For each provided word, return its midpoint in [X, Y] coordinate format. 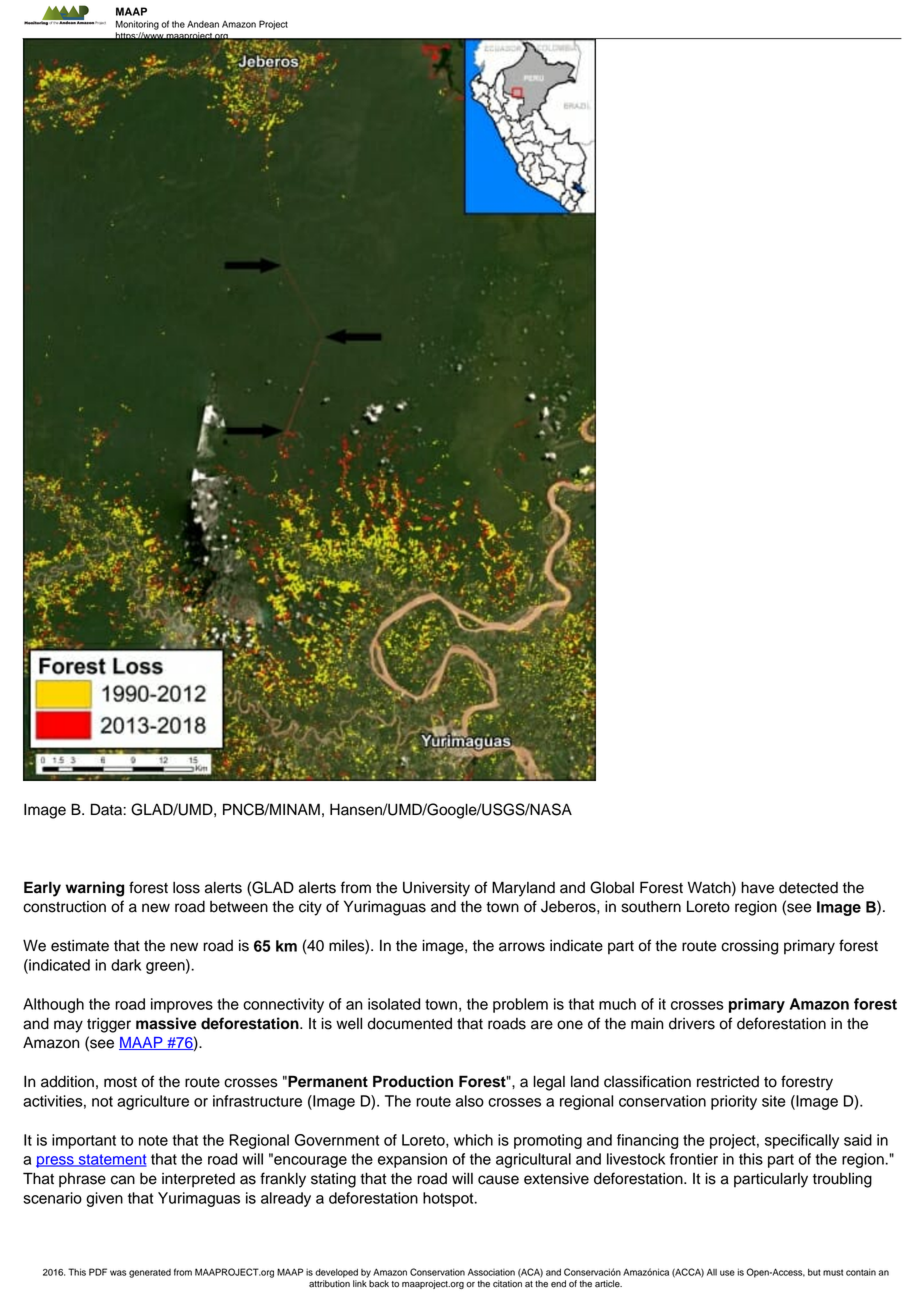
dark [126, 965]
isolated [394, 1004]
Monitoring [137, 25]
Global [612, 887]
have [757, 887]
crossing [749, 947]
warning [95, 889]
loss [186, 888]
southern [651, 907]
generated [150, 1273]
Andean [203, 24]
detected [808, 888]
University [436, 889]
